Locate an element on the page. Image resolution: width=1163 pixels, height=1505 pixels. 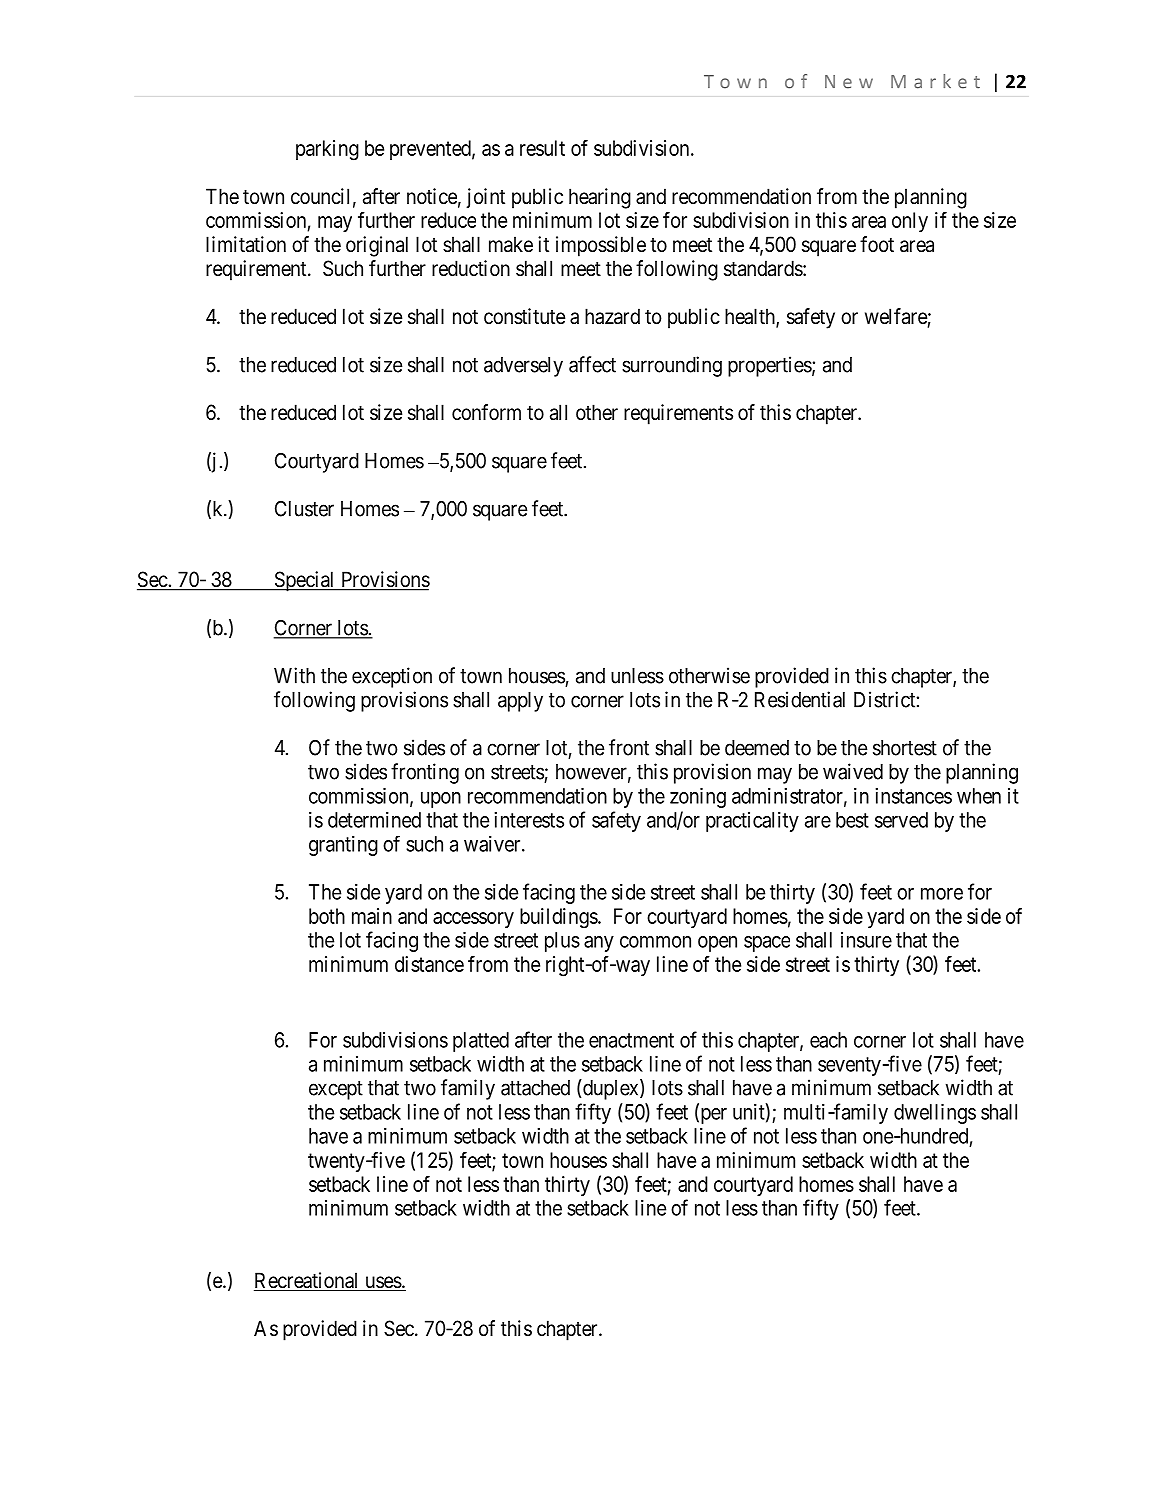
With is located at coordinates (294, 675).
